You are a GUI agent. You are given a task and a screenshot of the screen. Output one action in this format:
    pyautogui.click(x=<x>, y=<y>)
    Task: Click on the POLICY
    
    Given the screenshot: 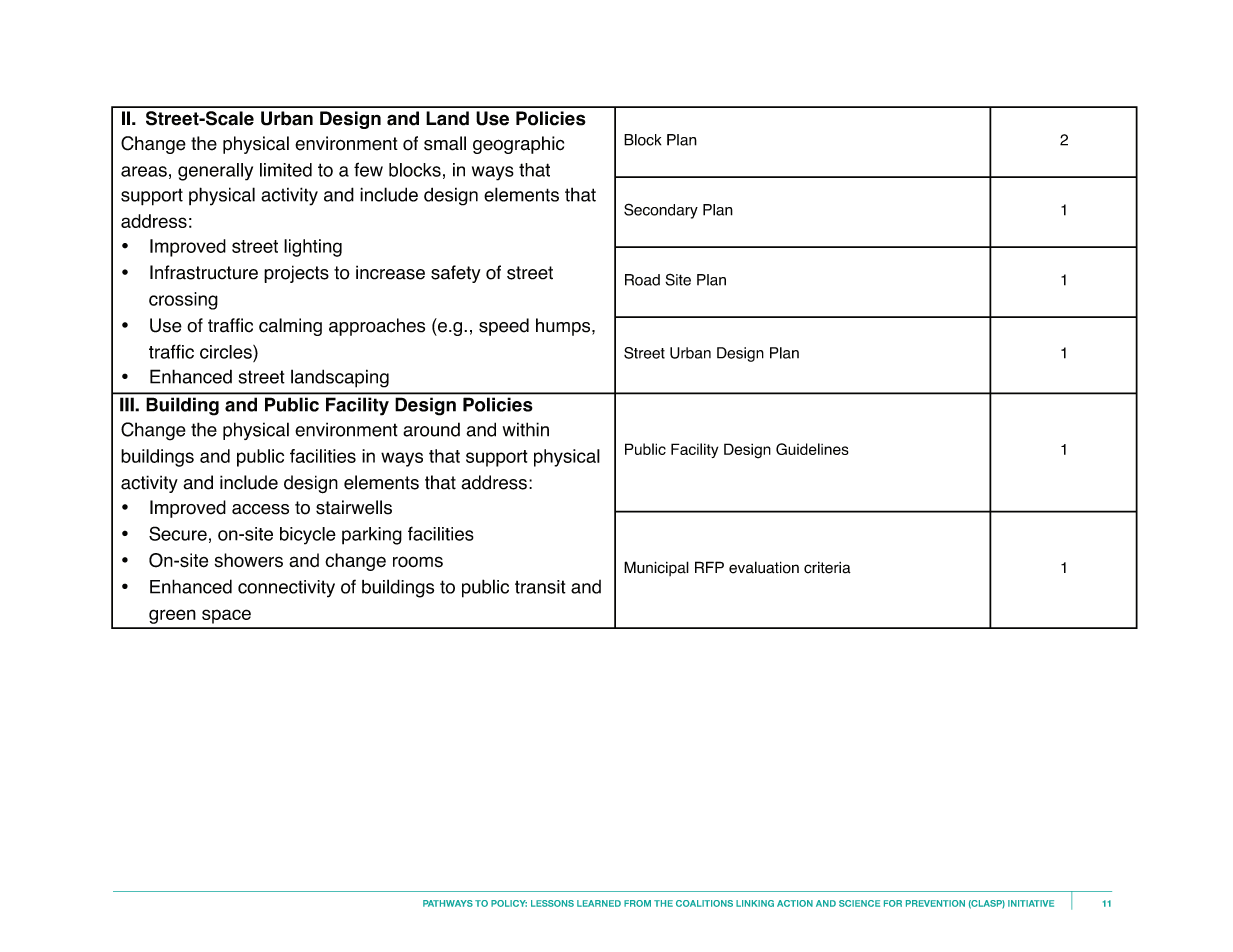 What is the action you would take?
    pyautogui.click(x=509, y=903)
